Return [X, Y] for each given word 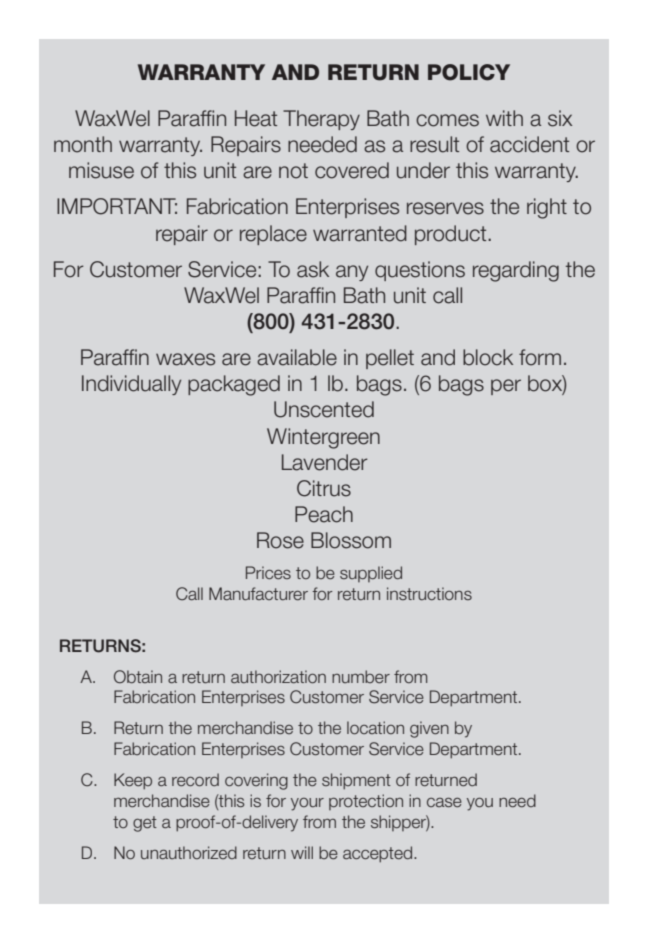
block [488, 357]
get [145, 824]
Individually [131, 385]
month [83, 144]
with [504, 118]
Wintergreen [323, 438]
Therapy [321, 120]
